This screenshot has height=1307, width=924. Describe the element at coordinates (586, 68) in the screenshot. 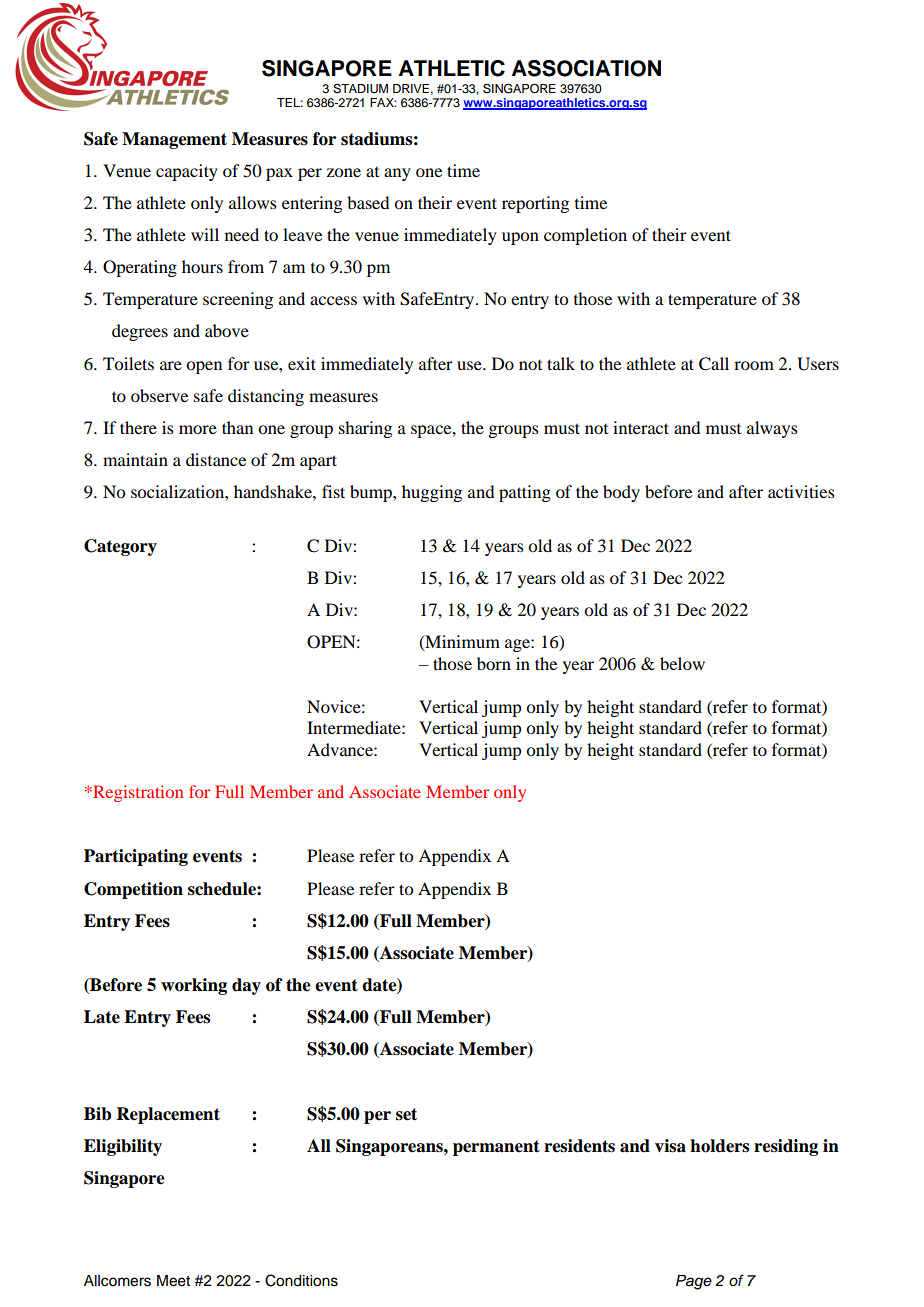

I see `ASSOCIATION` at that location.
